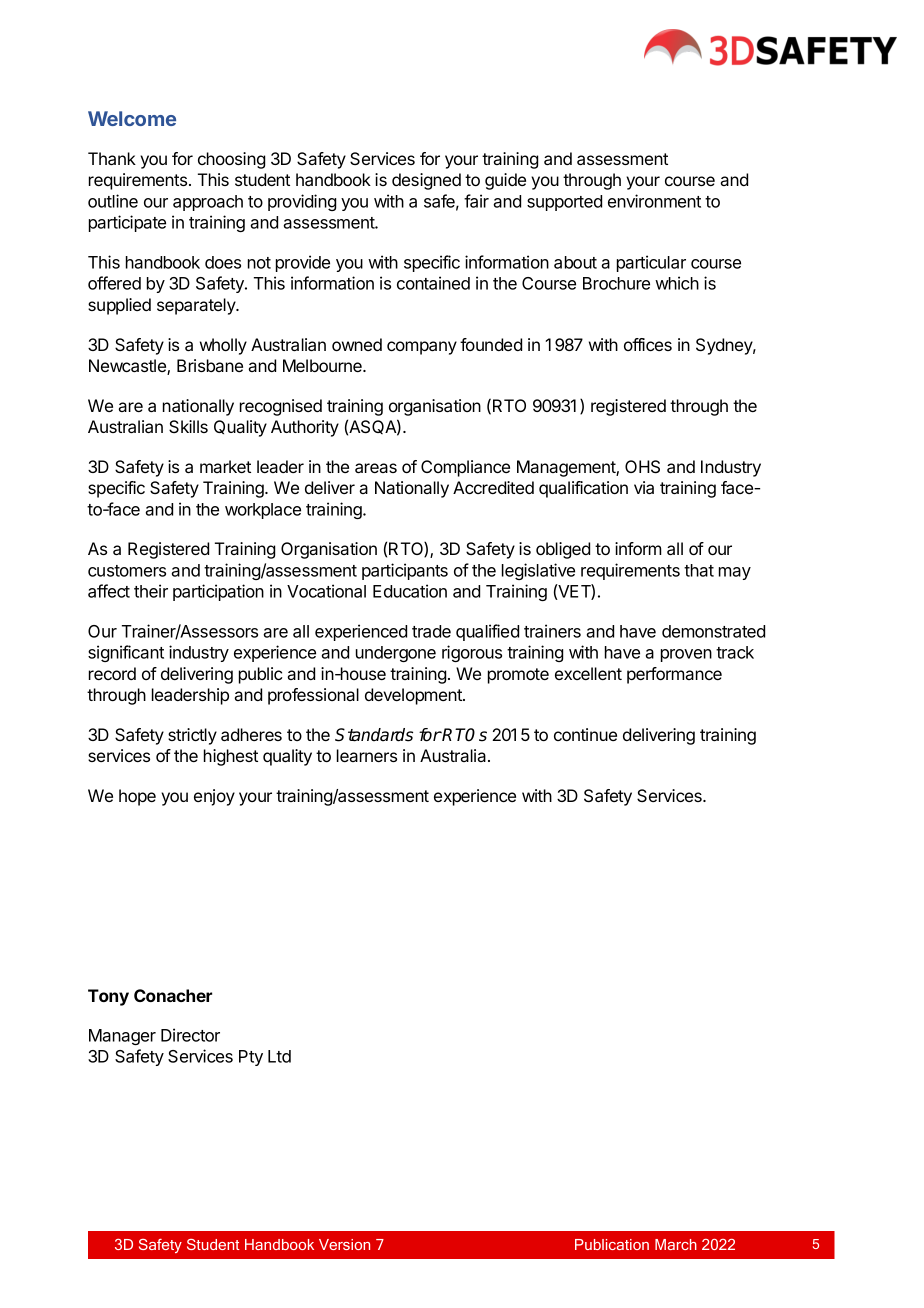 This screenshot has height=1308, width=924. What do you see at coordinates (344, 1244) in the screenshot?
I see `Version` at bounding box center [344, 1244].
